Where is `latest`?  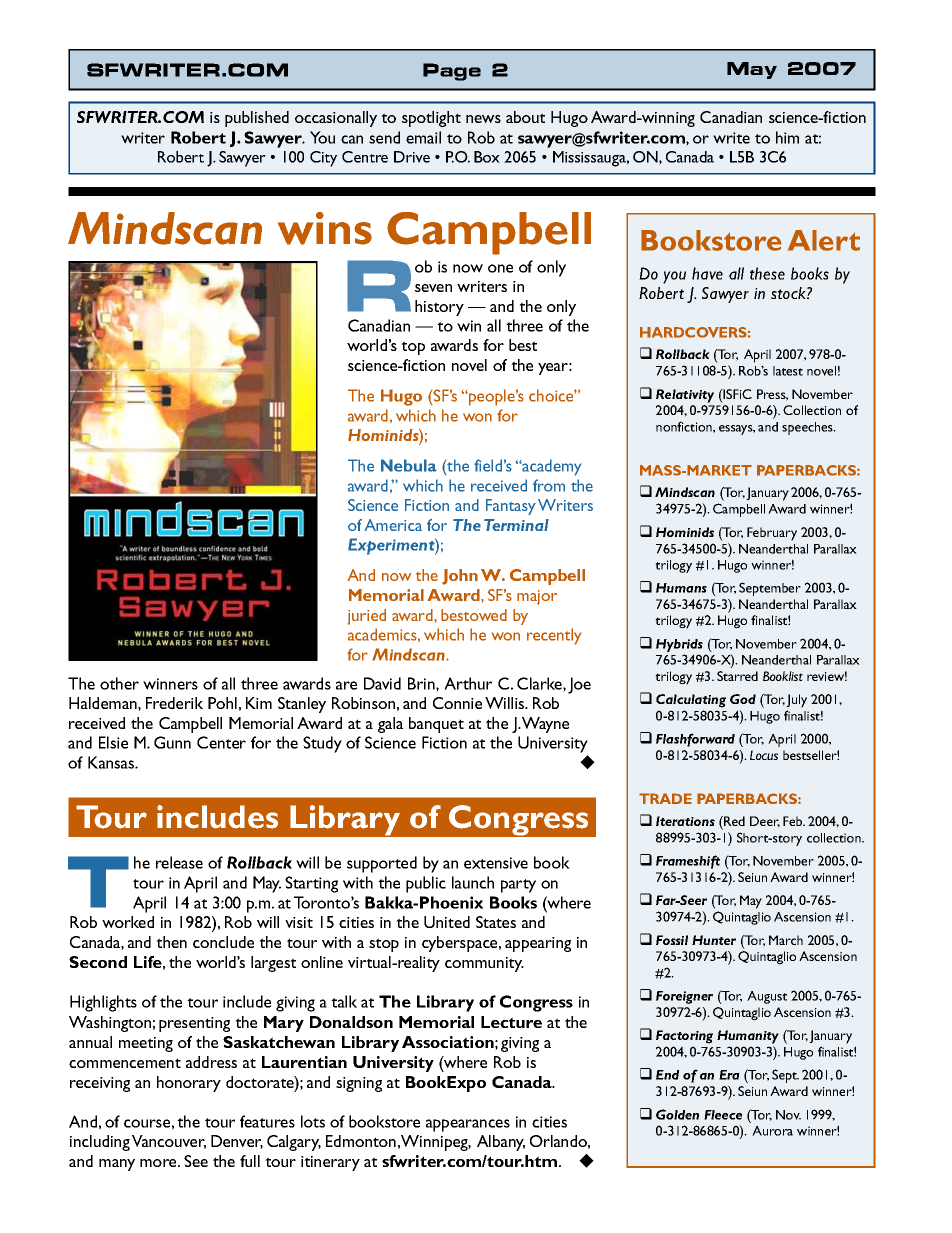
latest is located at coordinates (788, 371).
